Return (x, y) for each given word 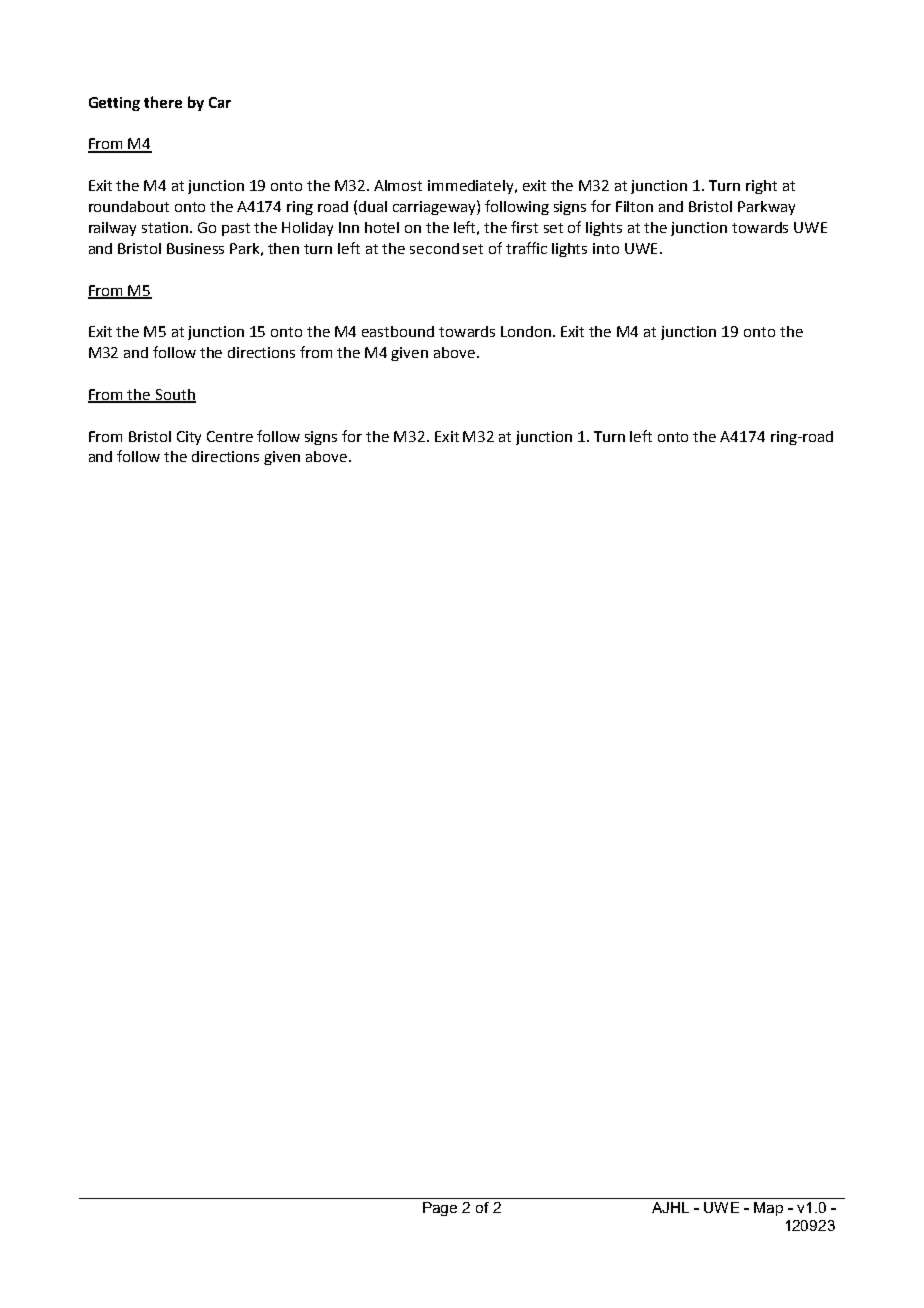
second (434, 248)
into (606, 248)
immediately (472, 187)
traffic (526, 248)
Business (195, 248)
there (163, 102)
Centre (230, 436)
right (761, 187)
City (189, 438)
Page (440, 1209)
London (527, 331)
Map (768, 1209)
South (175, 395)
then (283, 248)
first (524, 227)
